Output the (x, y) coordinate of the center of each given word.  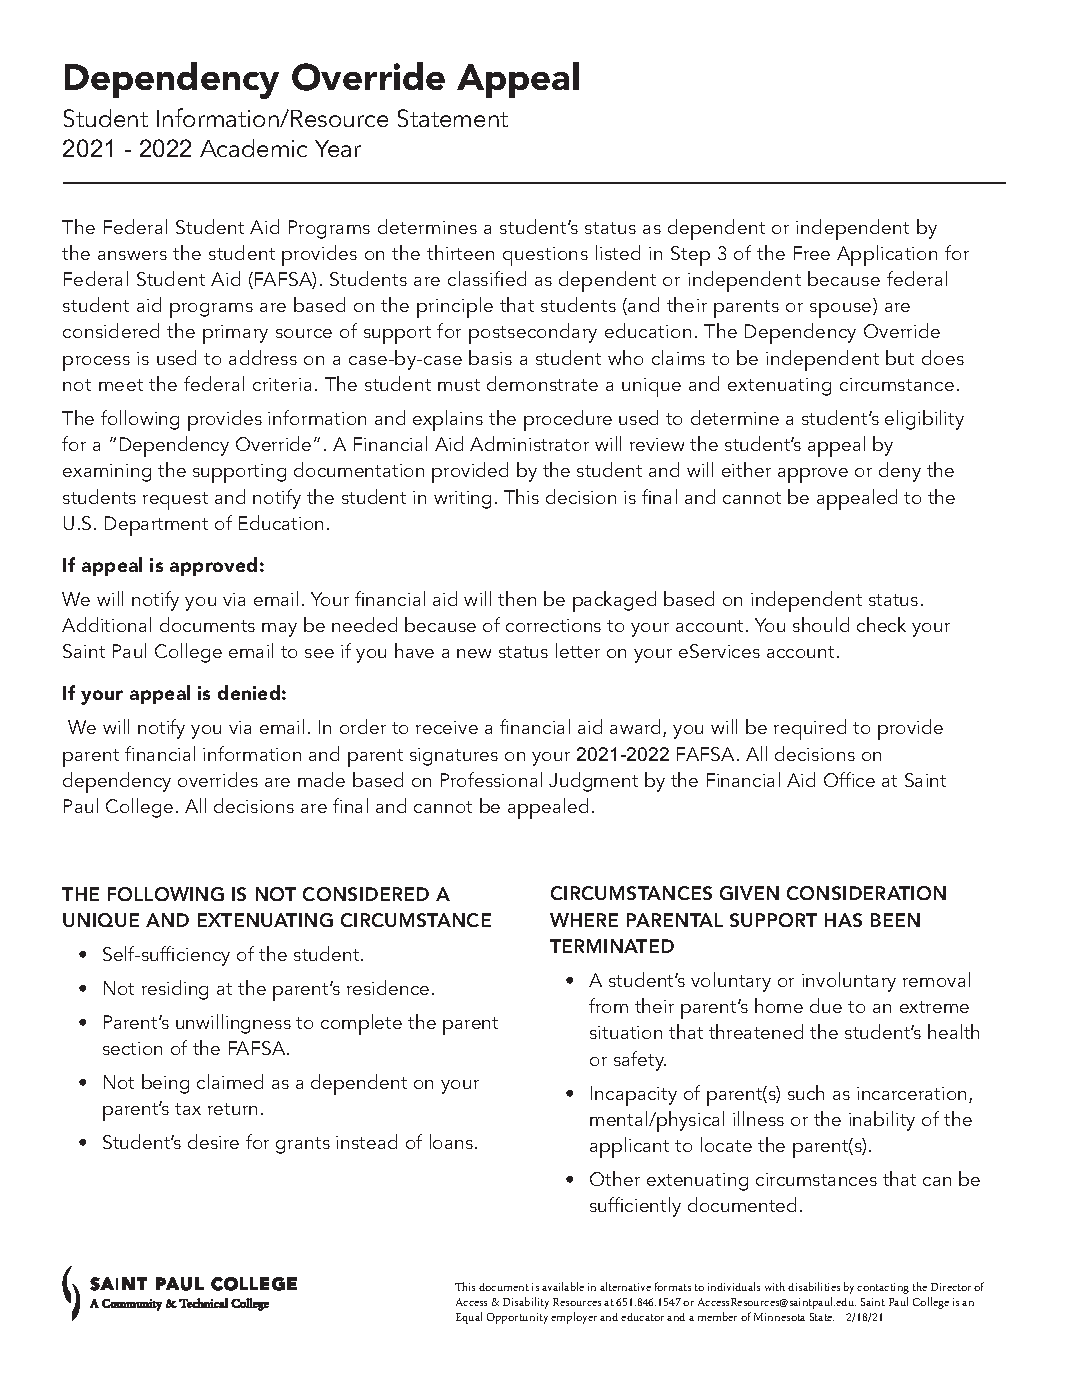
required (810, 729)
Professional (491, 779)
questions (545, 256)
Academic (253, 148)
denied (249, 692)
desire (213, 1141)
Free (812, 253)
